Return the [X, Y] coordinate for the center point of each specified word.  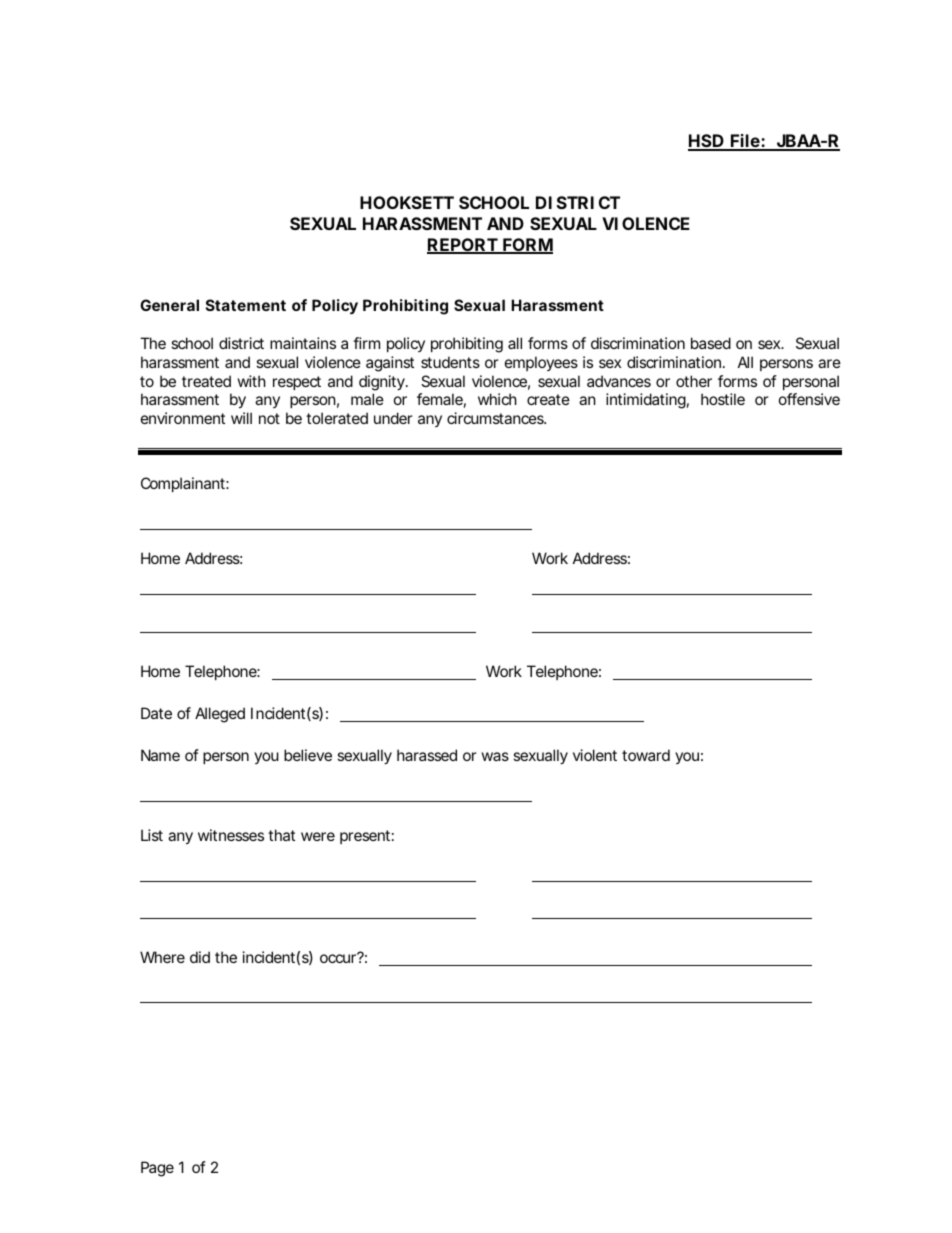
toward [646, 755]
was [495, 756]
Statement [246, 305]
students [450, 362]
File [745, 142]
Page [157, 1169]
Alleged [220, 715]
